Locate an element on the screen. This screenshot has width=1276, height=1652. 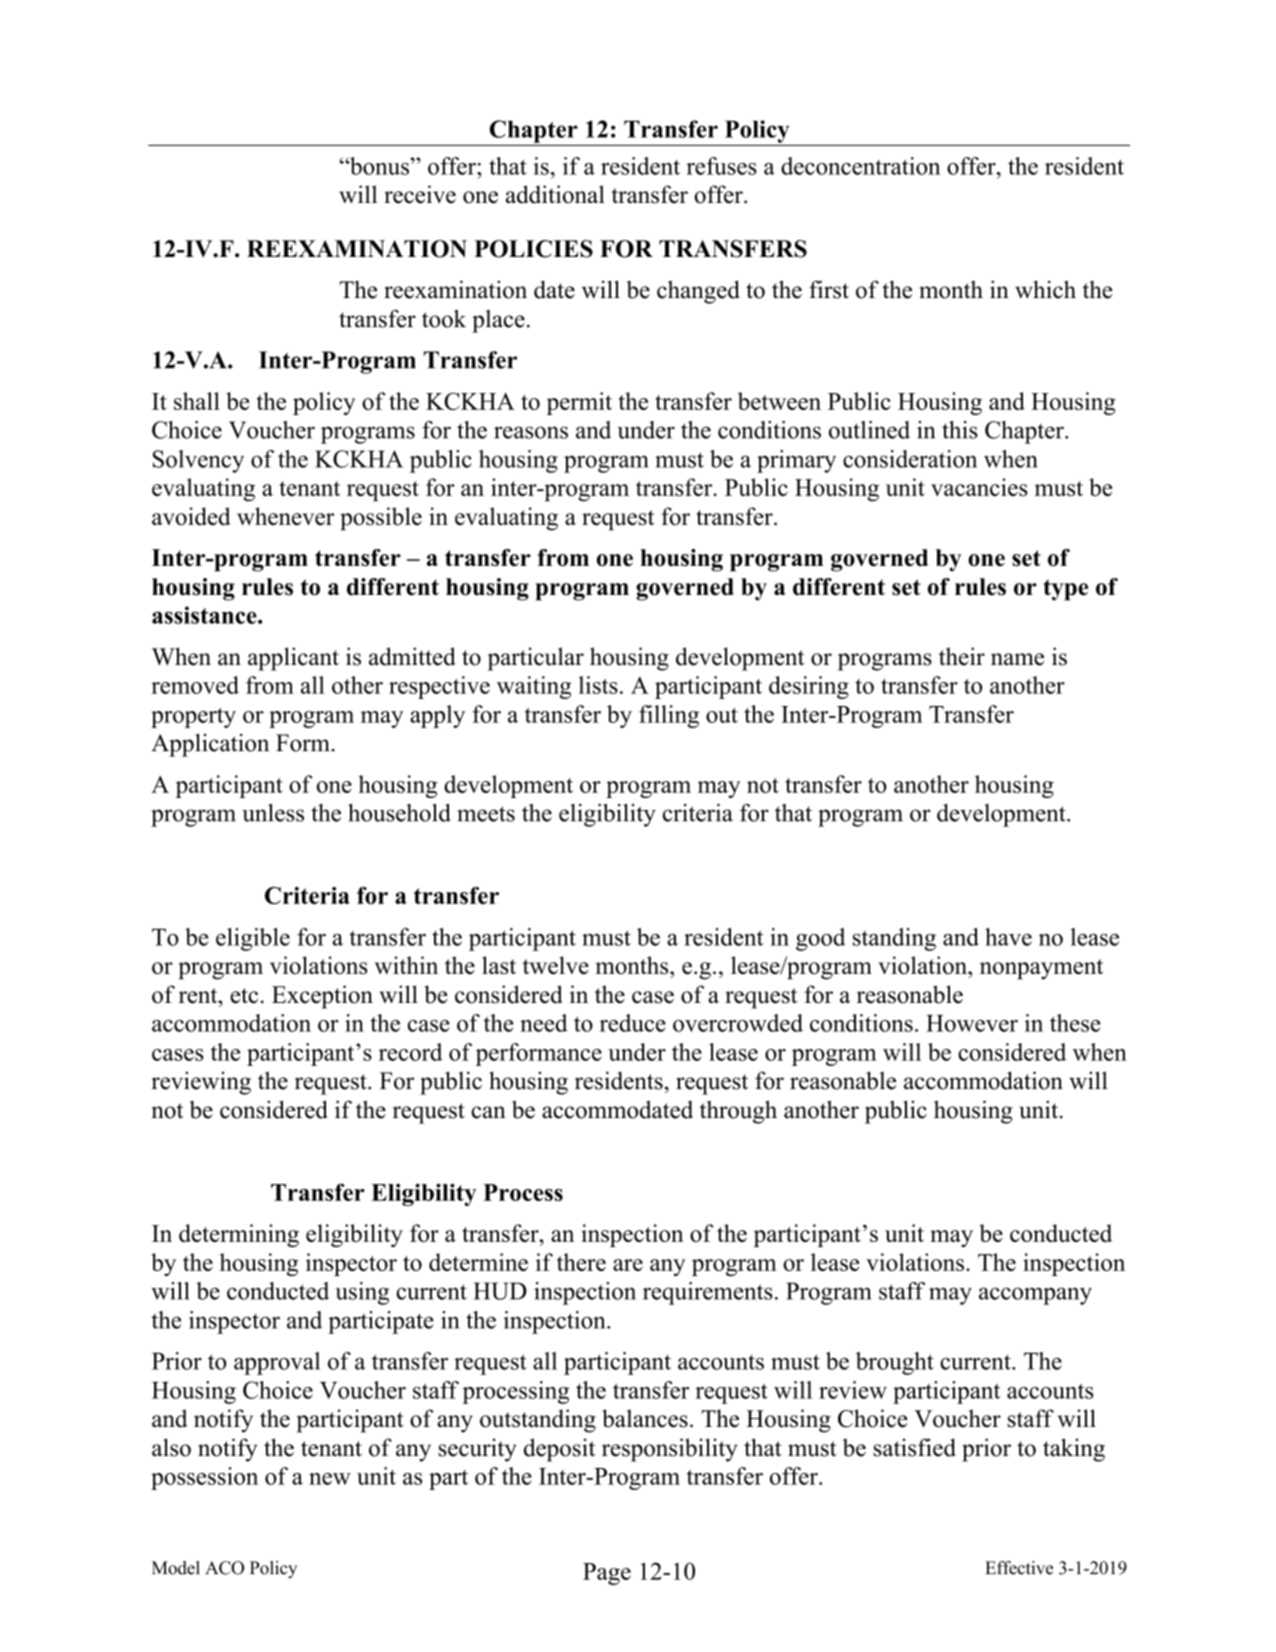
However is located at coordinates (972, 1023).
